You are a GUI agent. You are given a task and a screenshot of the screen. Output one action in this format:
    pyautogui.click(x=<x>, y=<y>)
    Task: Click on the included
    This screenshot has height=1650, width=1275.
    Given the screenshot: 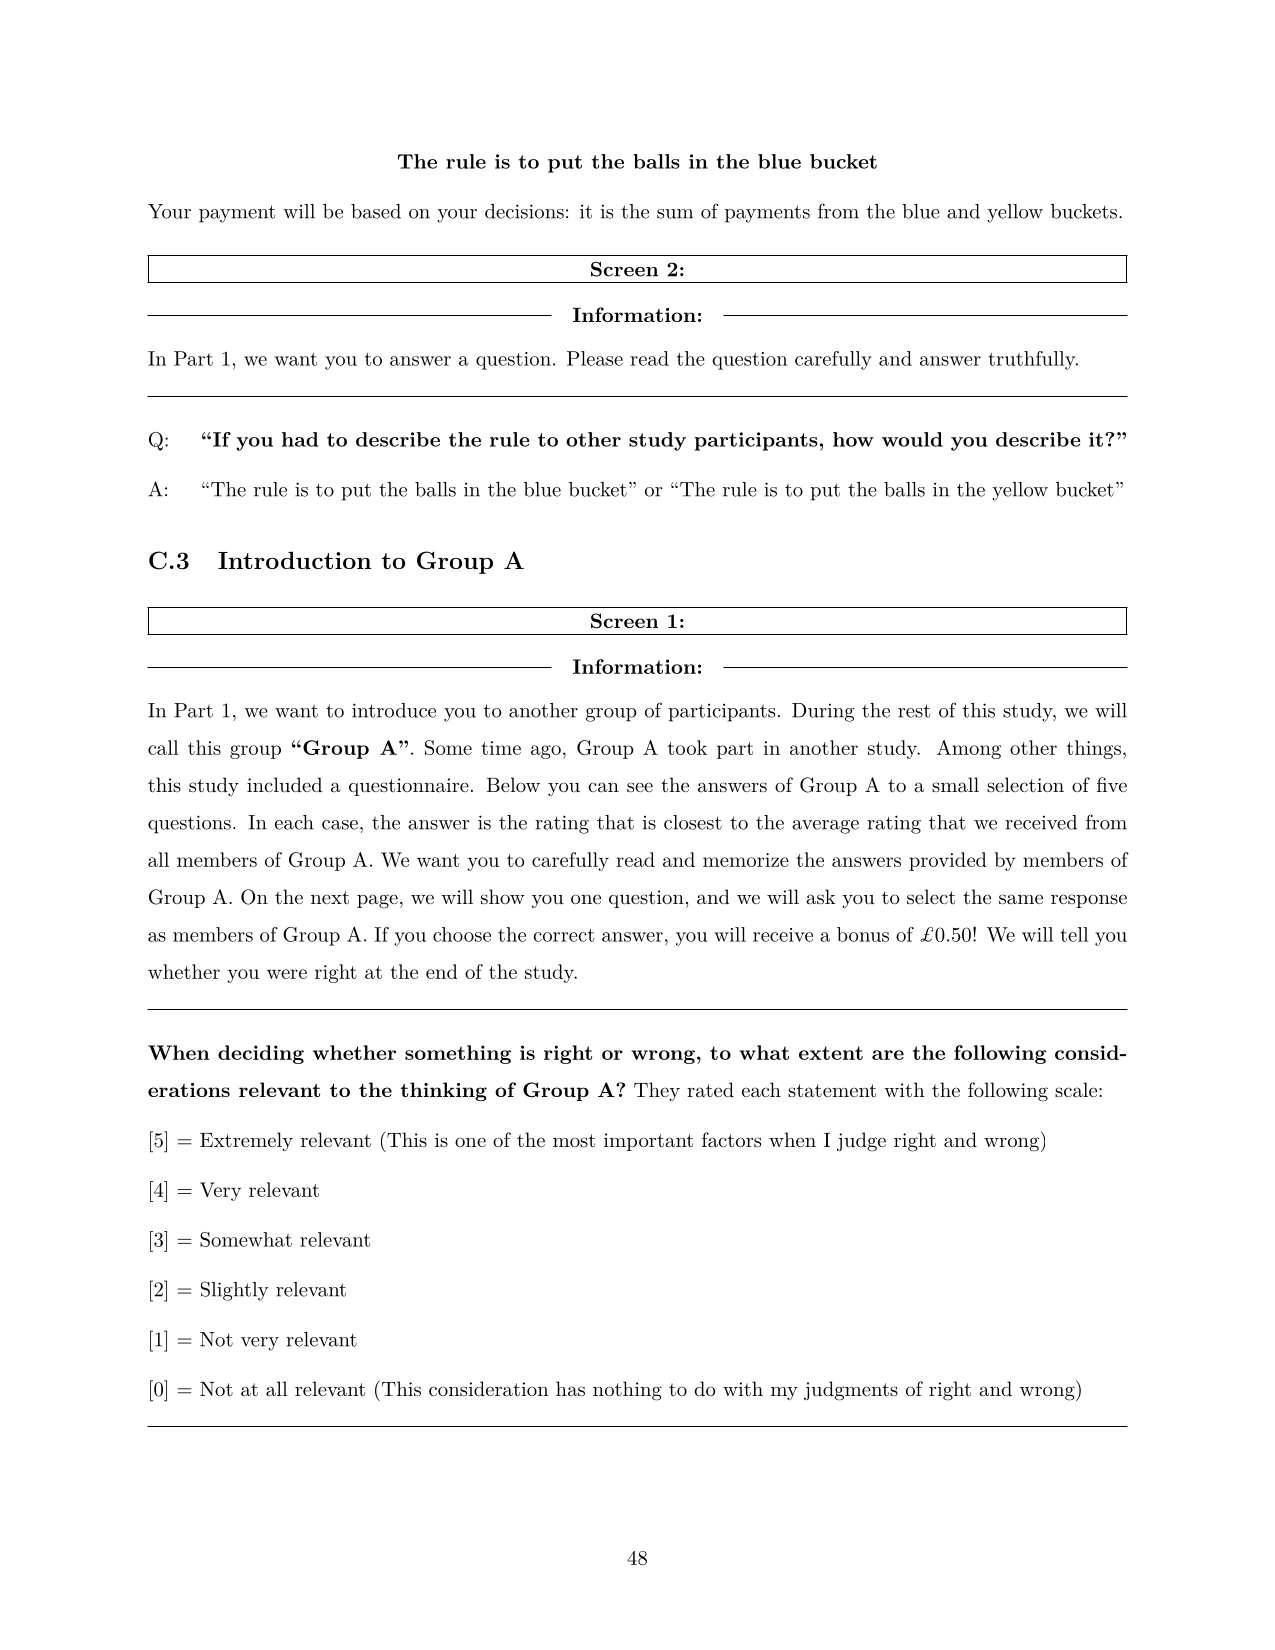 What is the action you would take?
    pyautogui.click(x=284, y=784)
